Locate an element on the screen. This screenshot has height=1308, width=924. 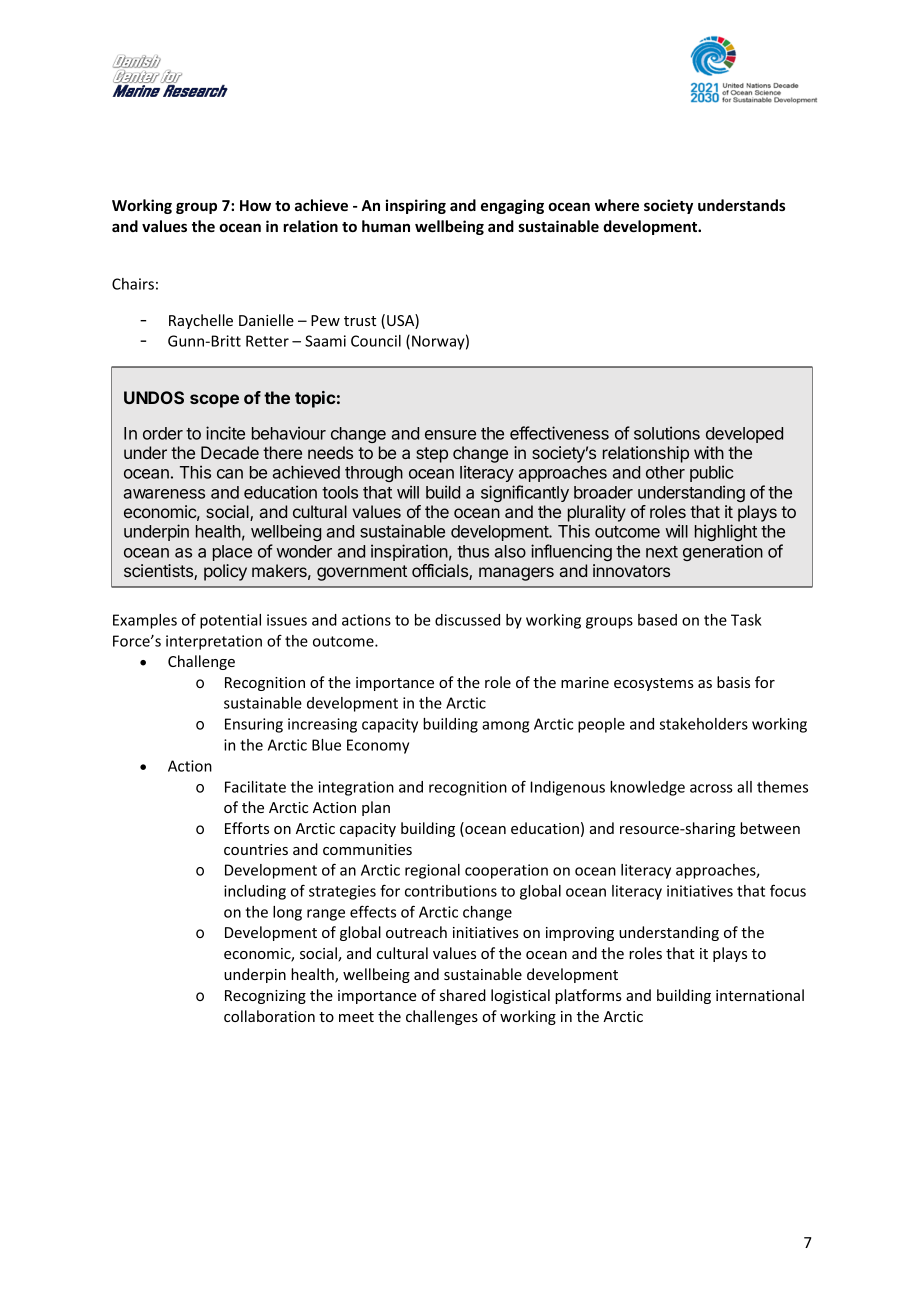
ensure is located at coordinates (450, 435).
